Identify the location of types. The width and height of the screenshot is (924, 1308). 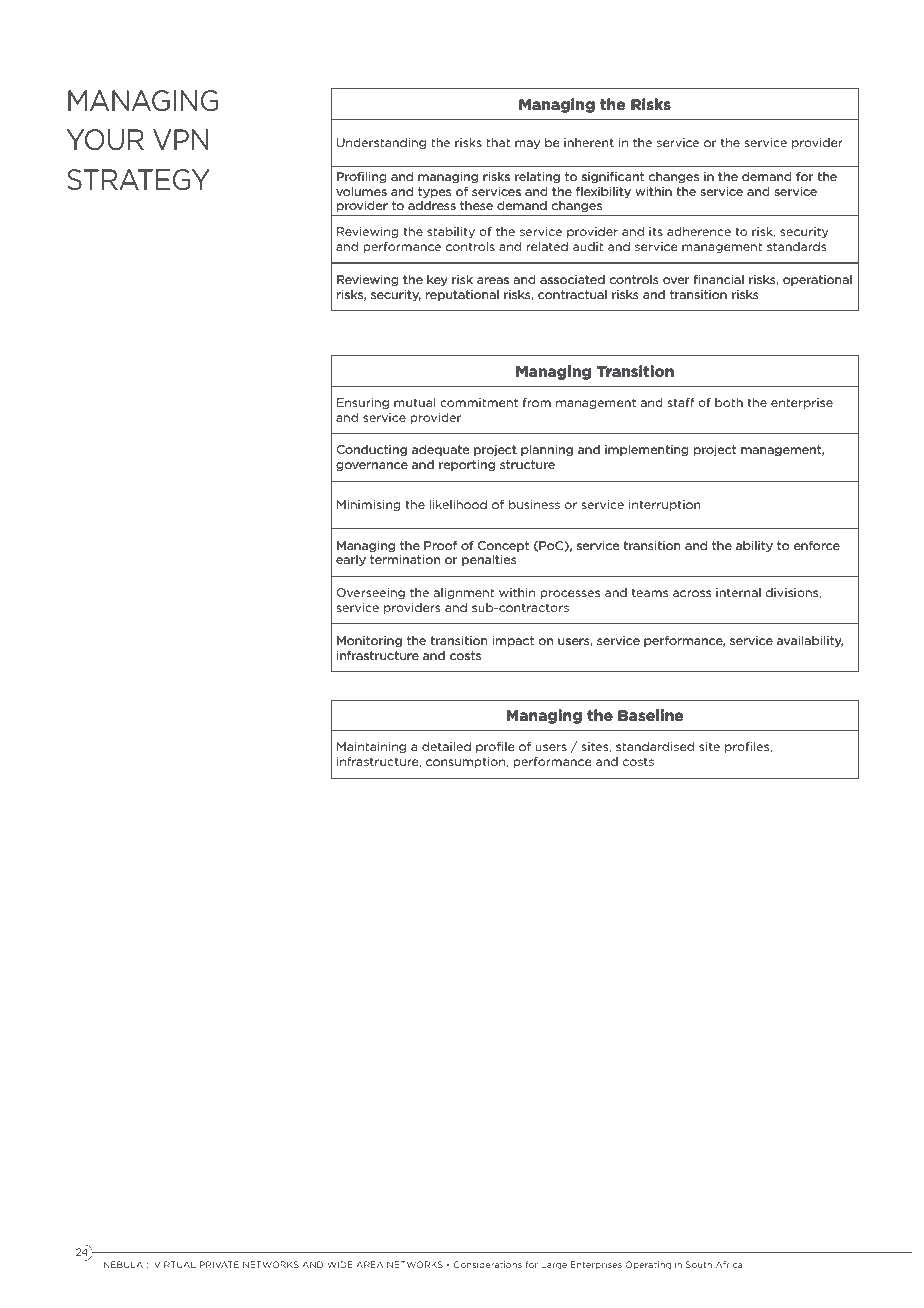
(434, 192).
